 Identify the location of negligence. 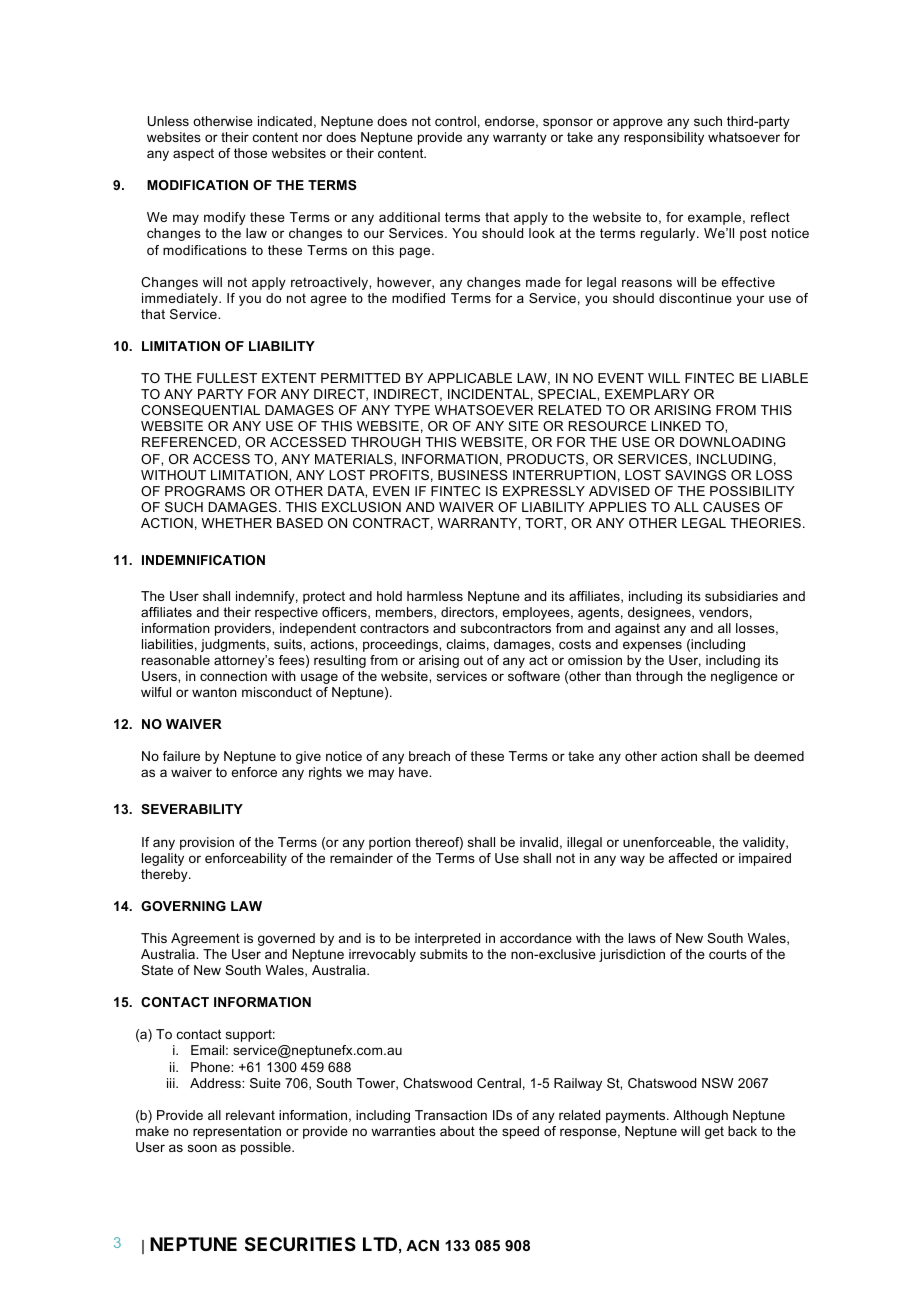
(744, 677).
